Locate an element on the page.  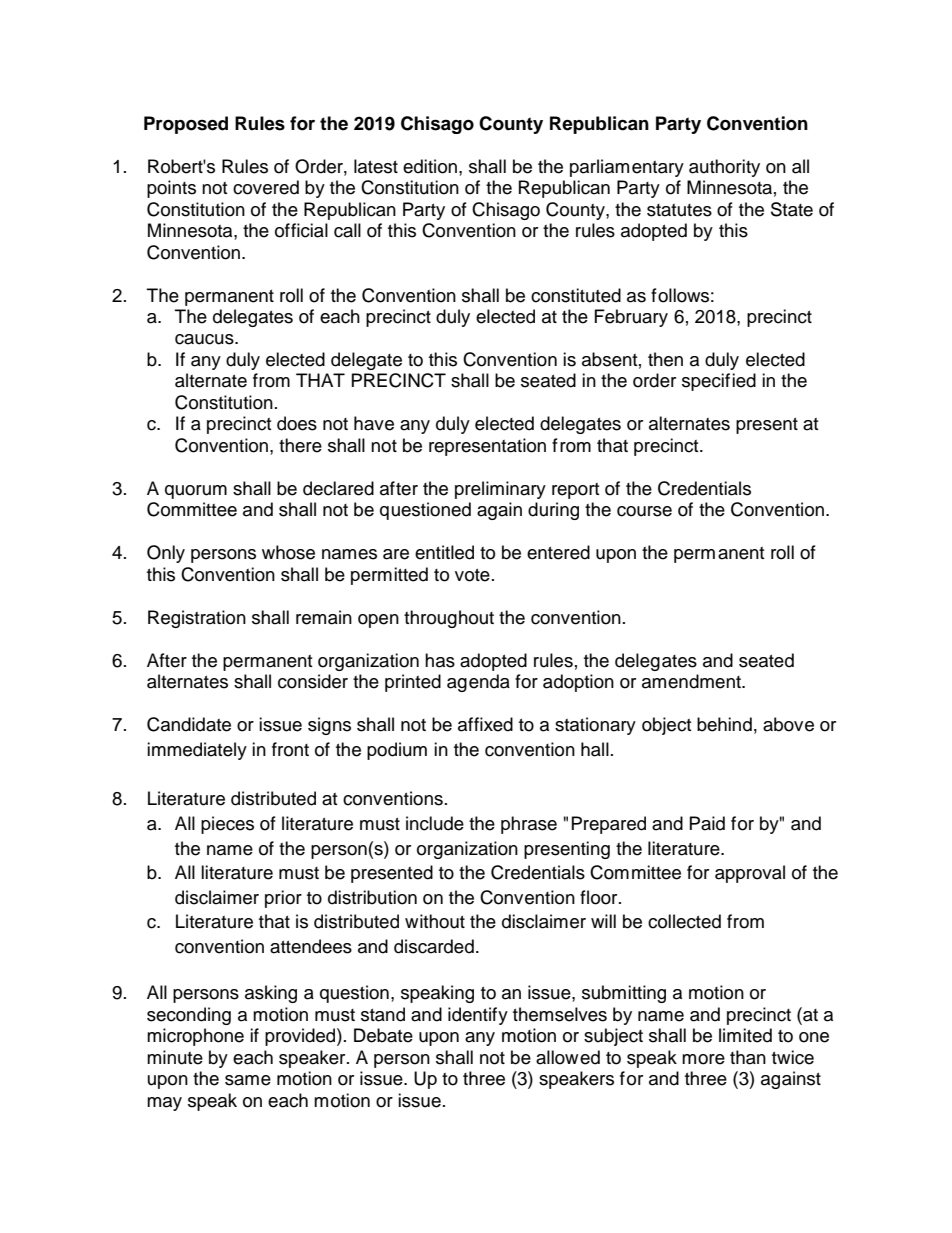
course is located at coordinates (644, 511).
